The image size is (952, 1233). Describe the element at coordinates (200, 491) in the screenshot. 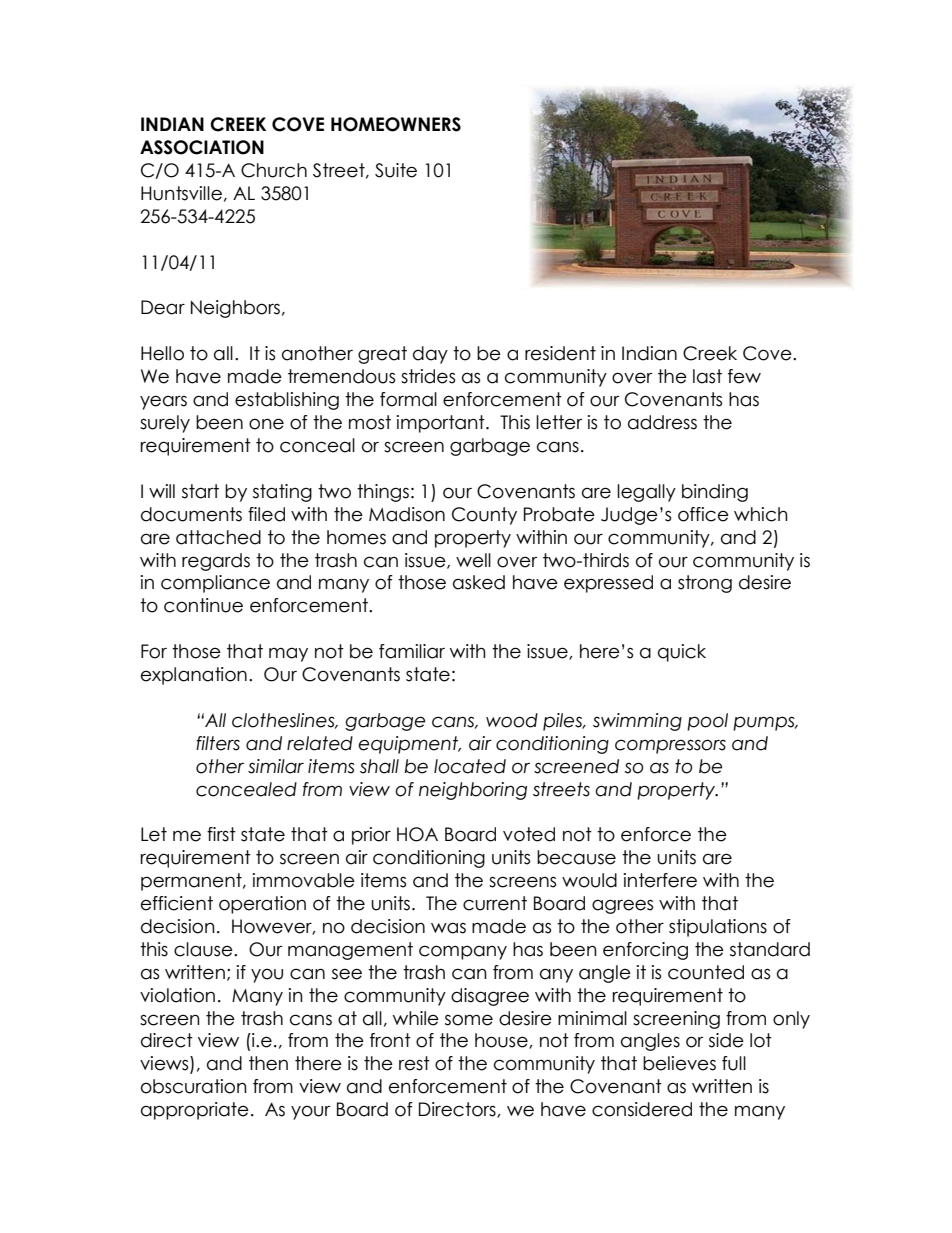

I see `start` at that location.
